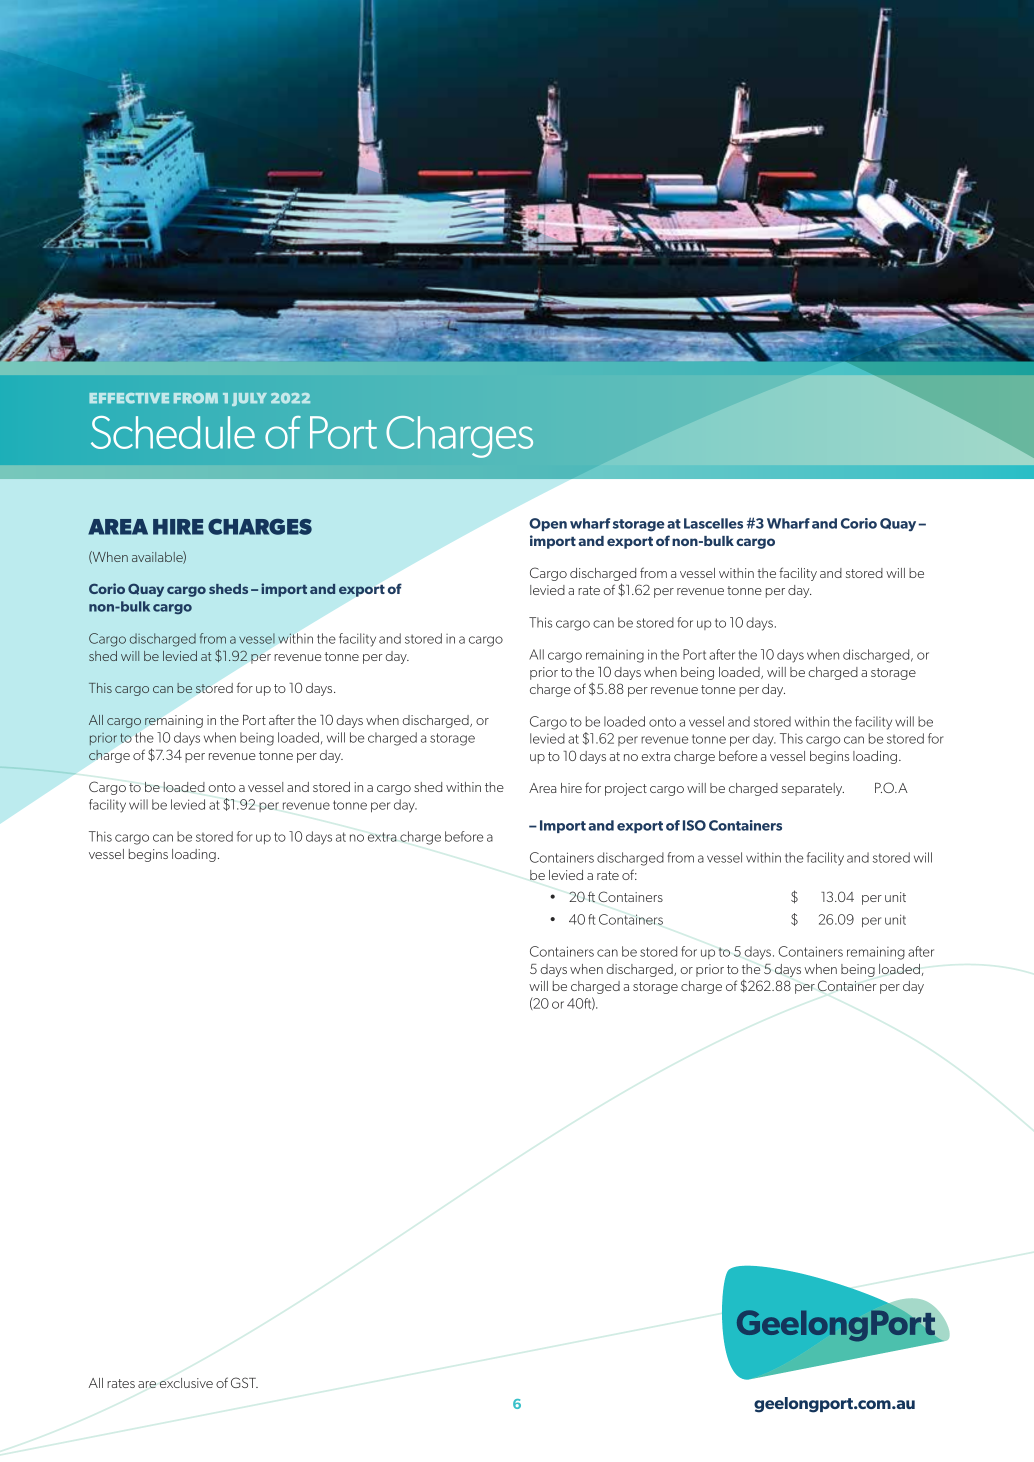 The image size is (1034, 1462). Describe the element at coordinates (626, 789) in the screenshot. I see `project` at that location.
